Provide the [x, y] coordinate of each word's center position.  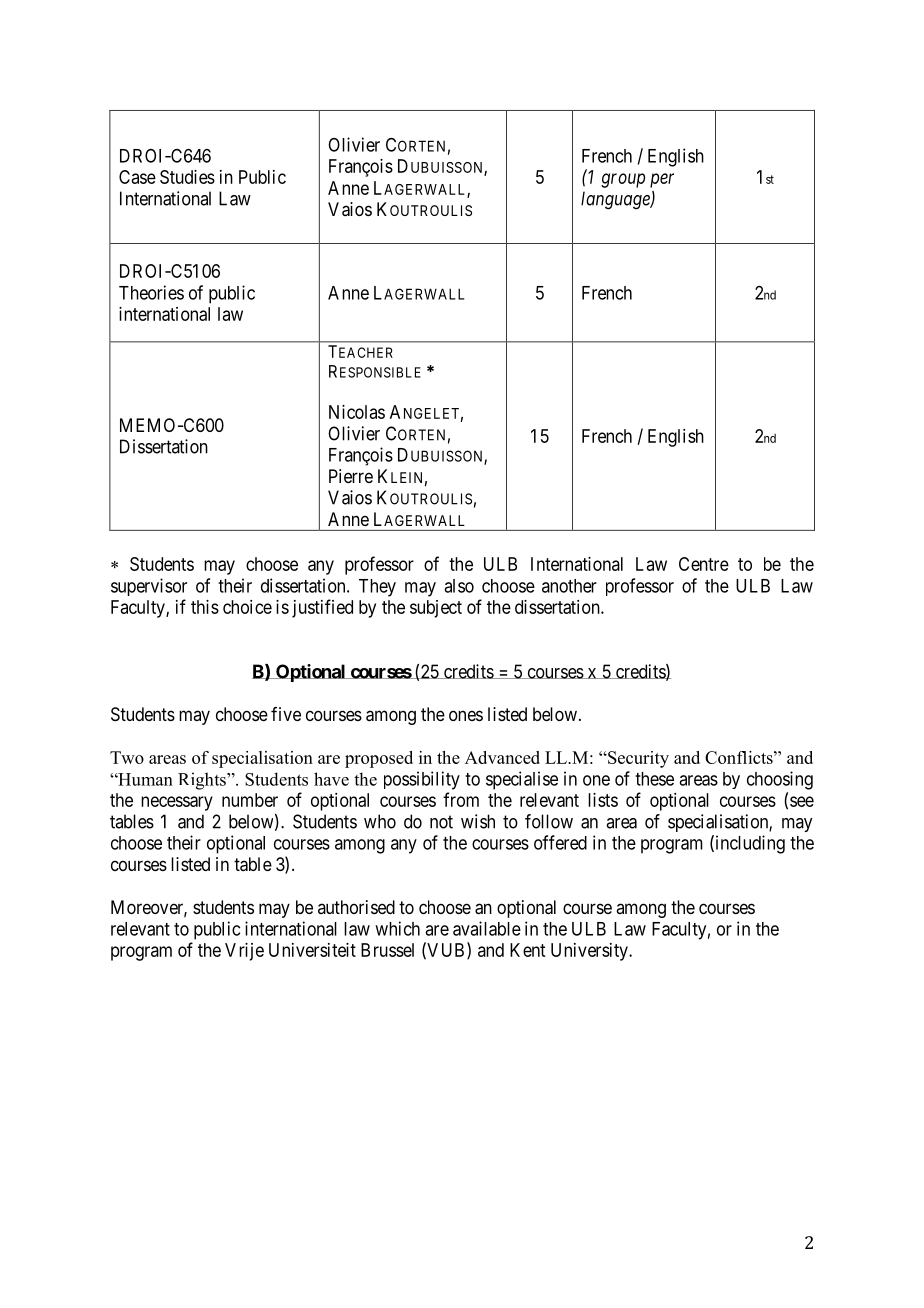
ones [466, 715]
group [623, 180]
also [459, 586]
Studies [187, 177]
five [286, 714]
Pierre [351, 476]
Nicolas [357, 412]
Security [637, 759]
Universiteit [312, 950]
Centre [704, 564]
